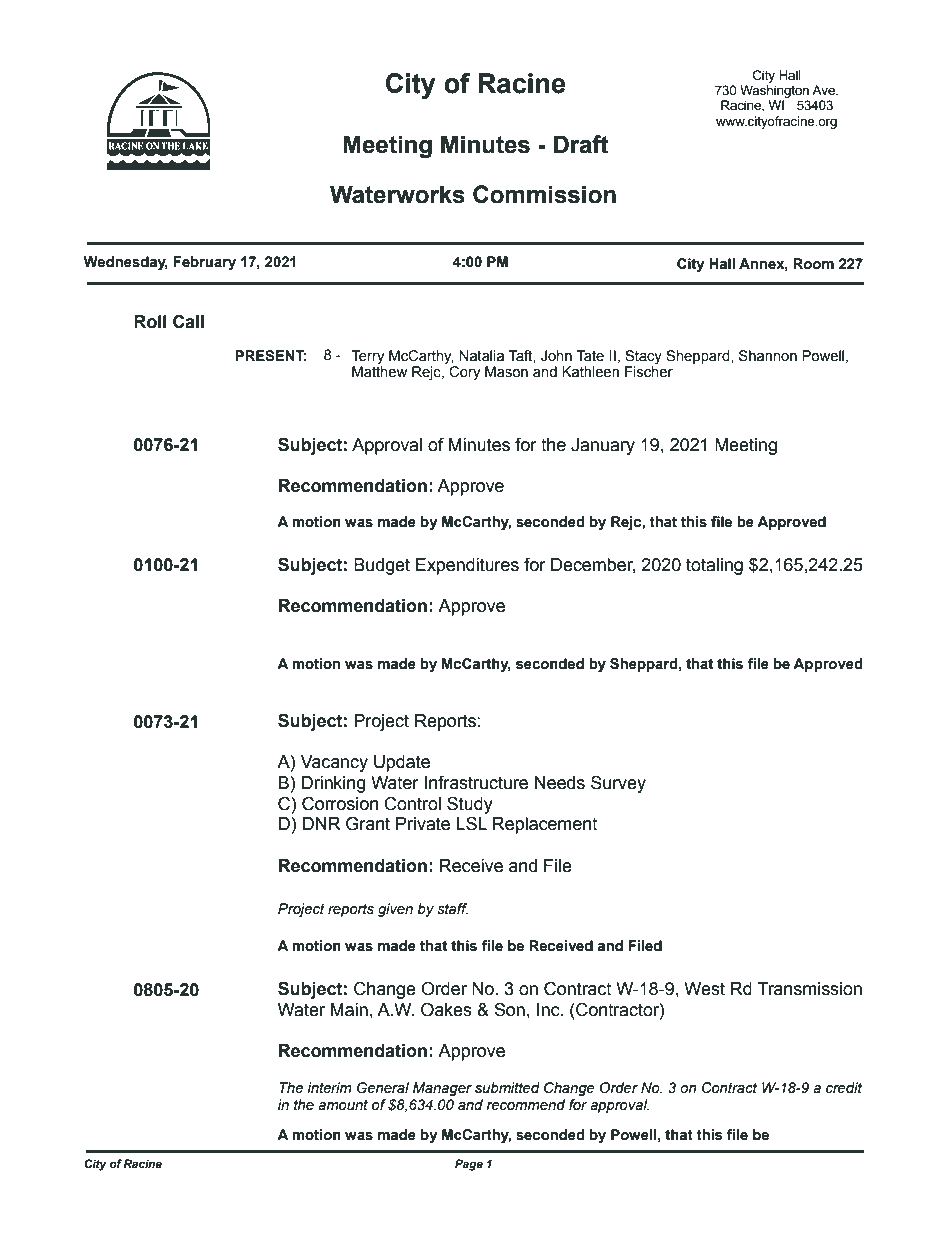  Describe the element at coordinates (774, 91) in the screenshot. I see `Washington` at that location.
